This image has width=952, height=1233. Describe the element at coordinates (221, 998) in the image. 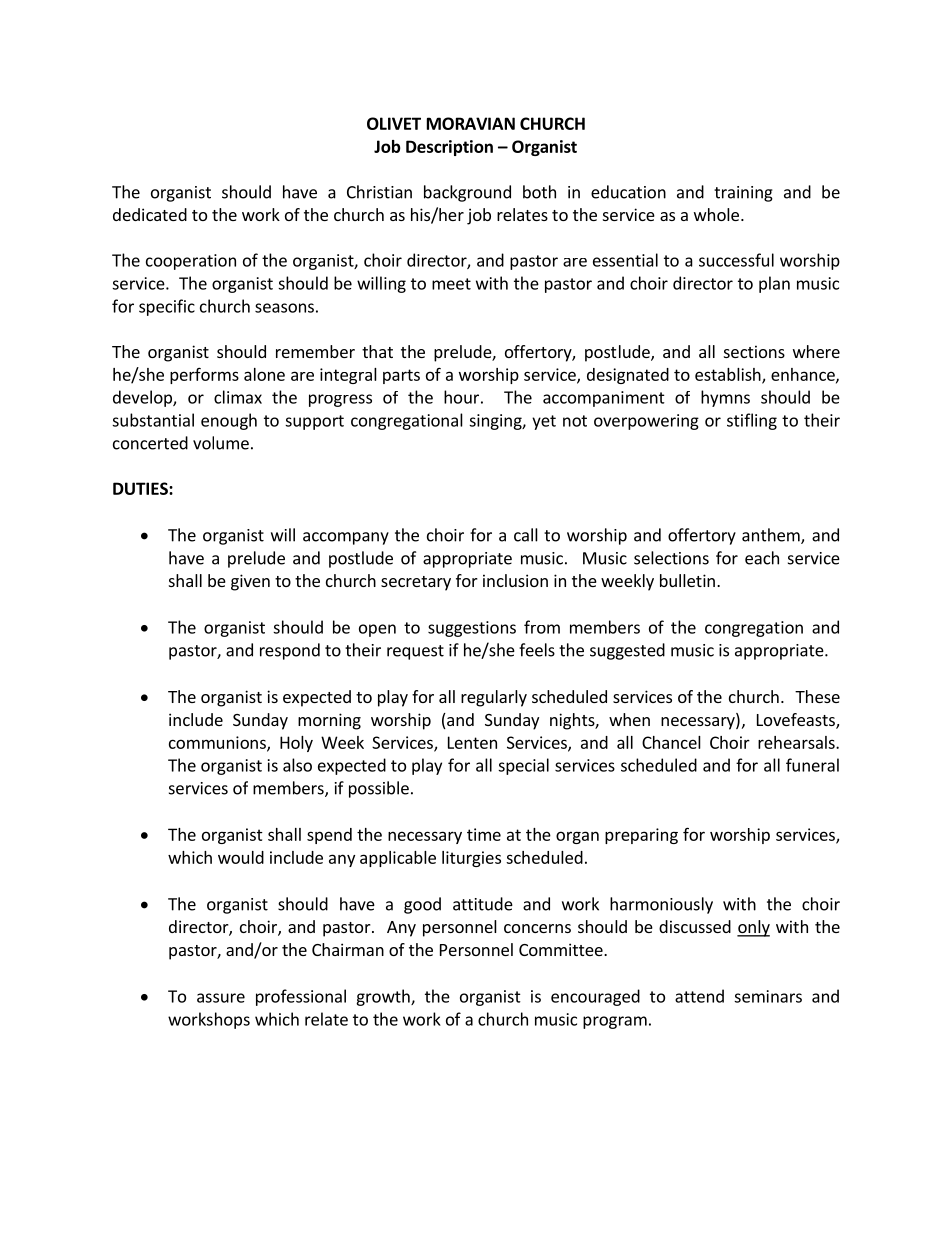

I see `assure` at that location.
